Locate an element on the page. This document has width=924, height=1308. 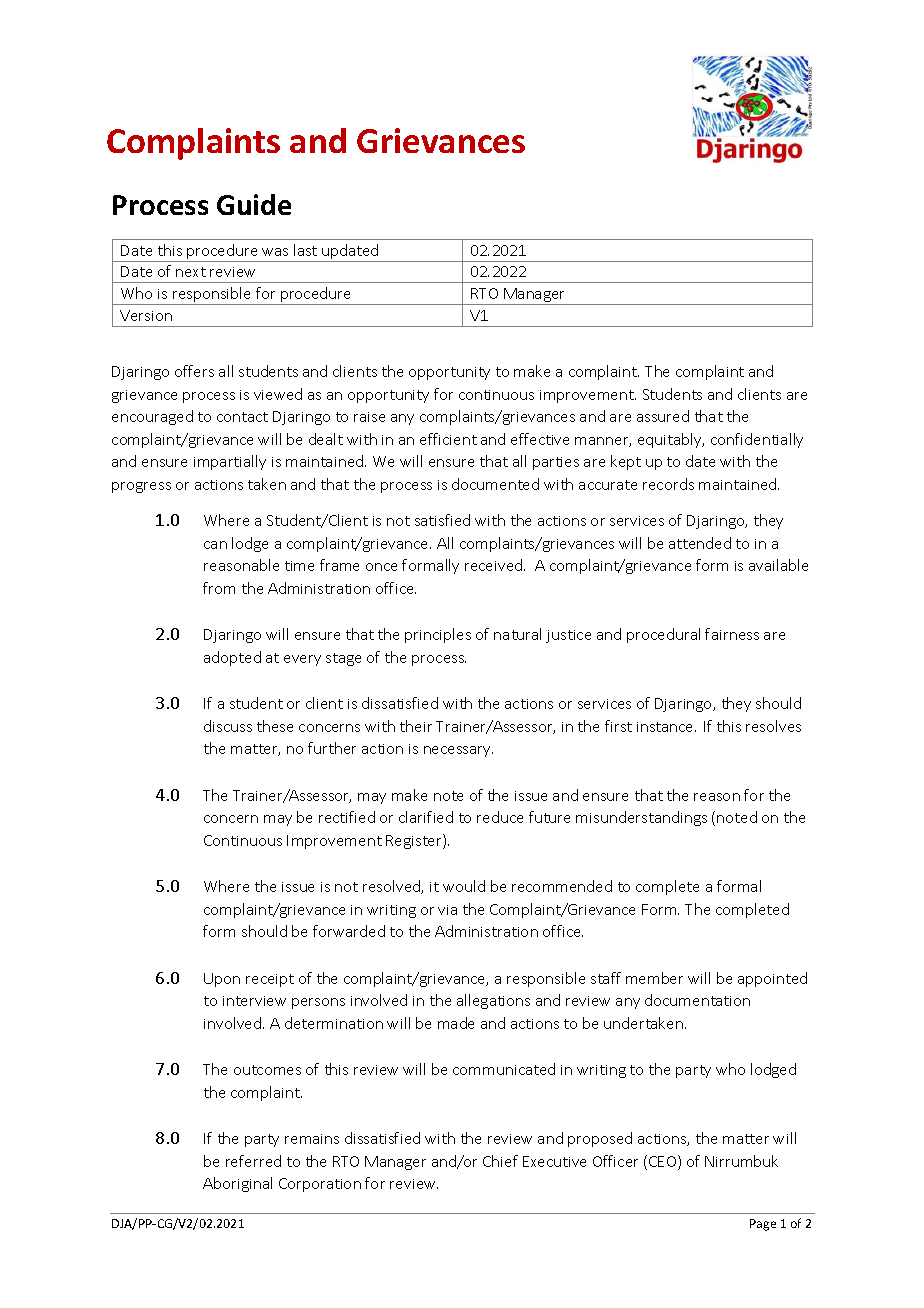
CEO is located at coordinates (664, 1162).
